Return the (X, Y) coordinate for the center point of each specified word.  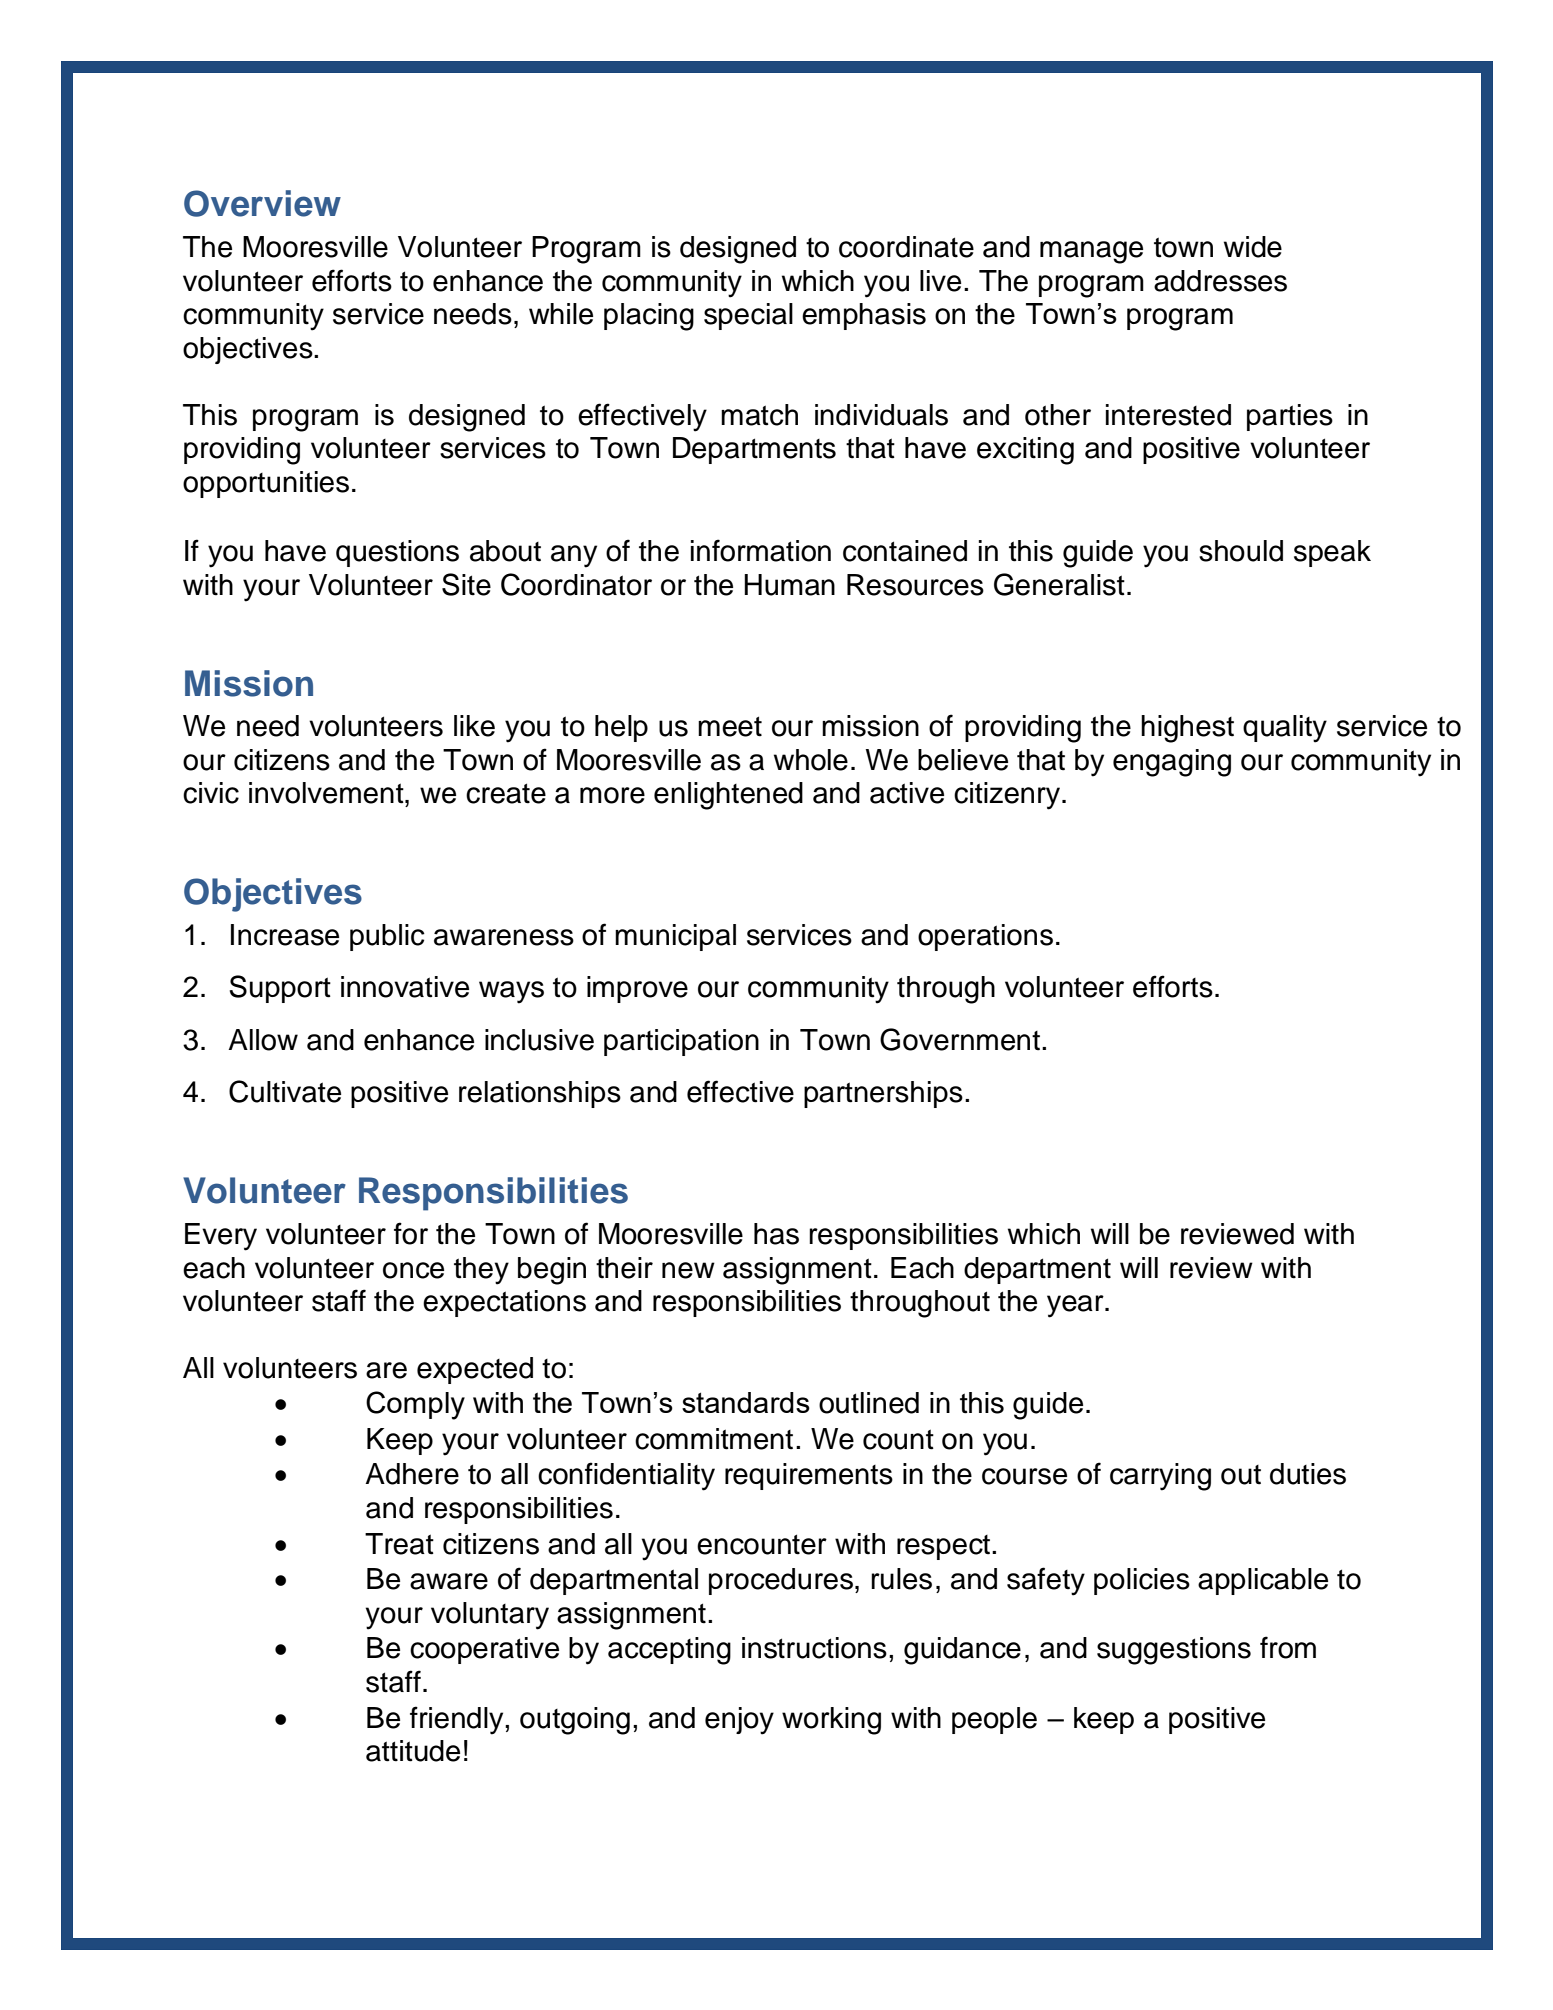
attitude (413, 1751)
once (413, 1270)
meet (730, 726)
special (748, 316)
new (688, 1270)
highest (1187, 729)
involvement (327, 793)
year (1076, 1306)
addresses (1220, 281)
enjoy (739, 1721)
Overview (262, 203)
